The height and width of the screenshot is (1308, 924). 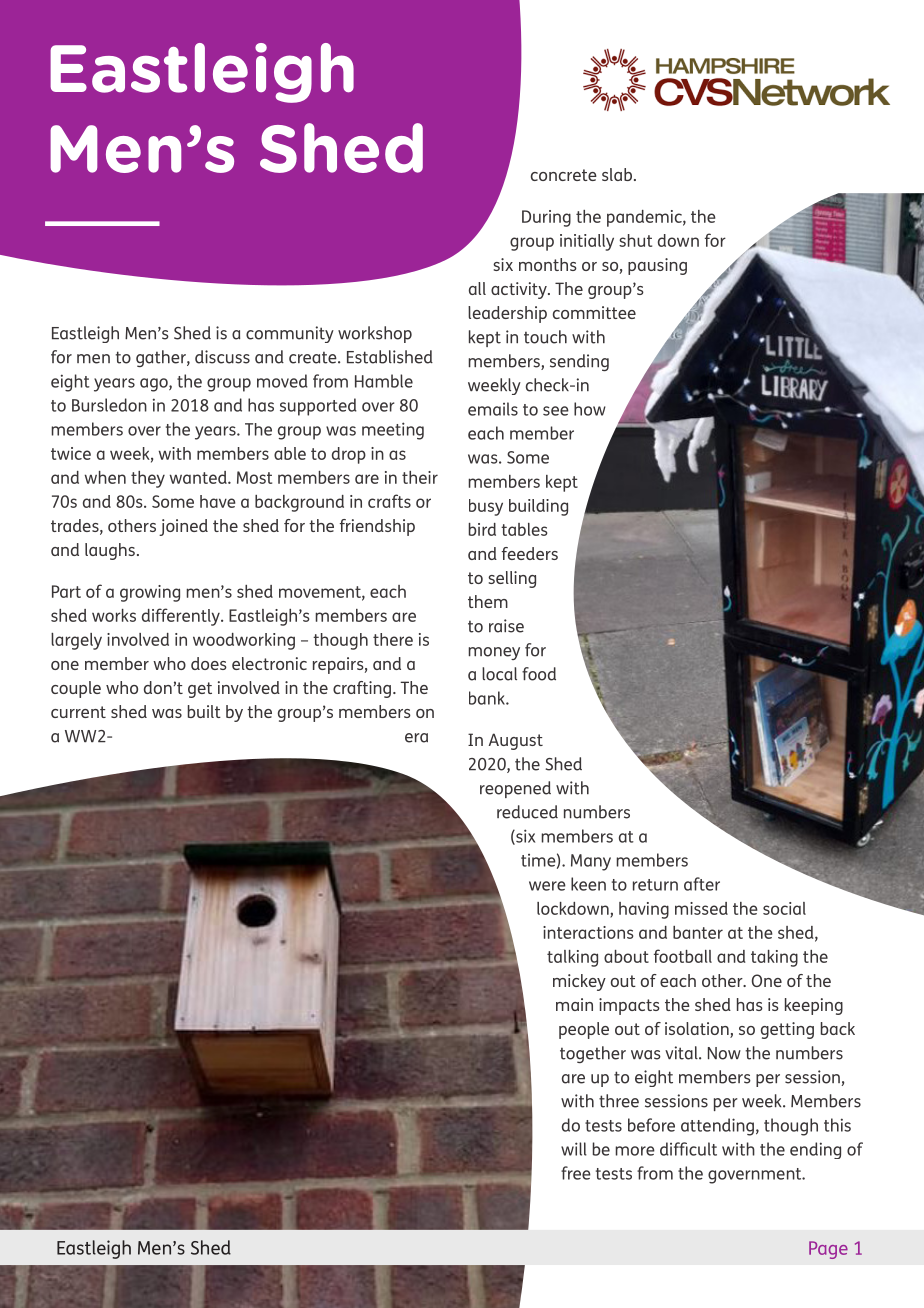 I want to click on During, so click(x=546, y=218).
